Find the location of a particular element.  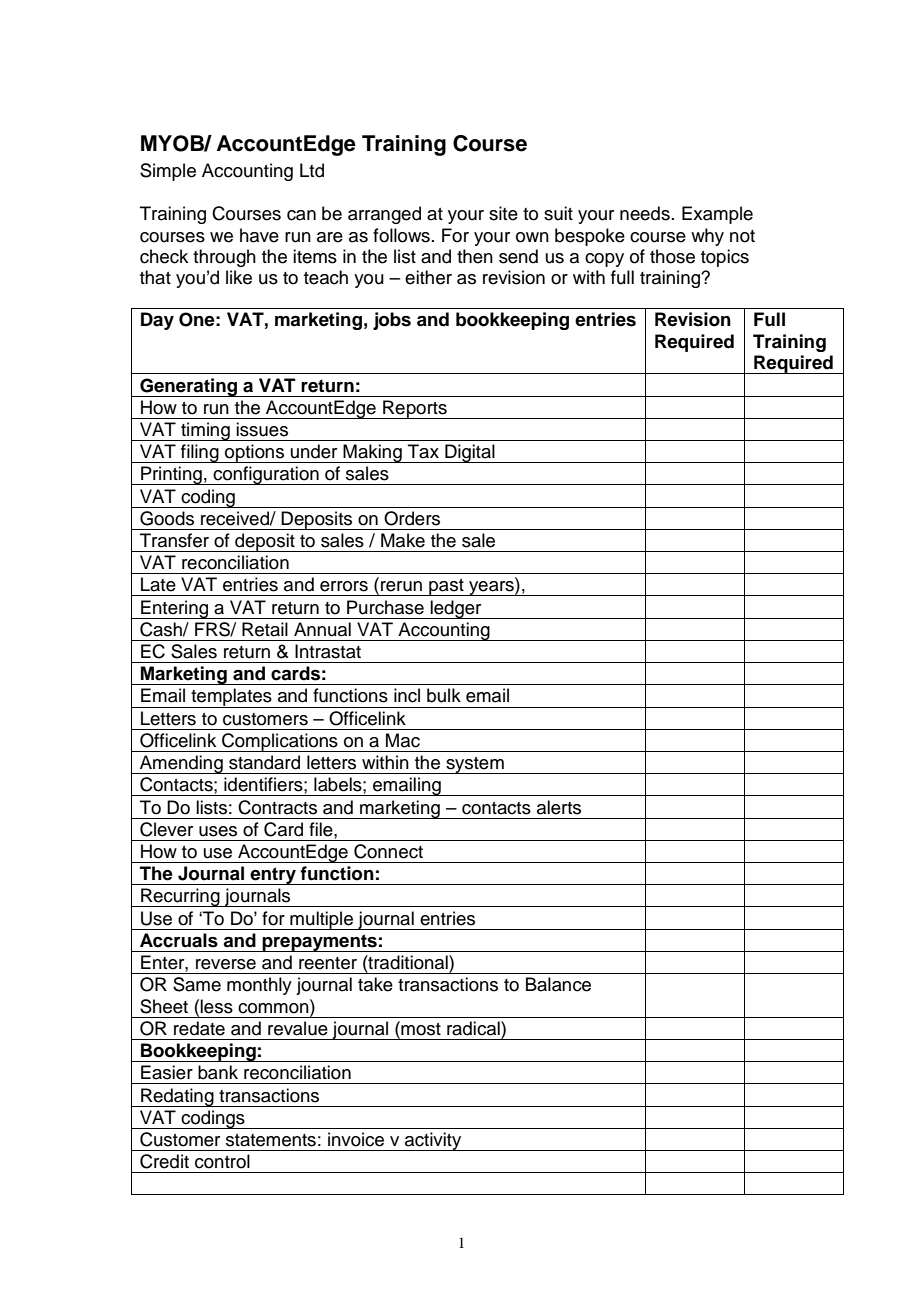

configuration is located at coordinates (266, 475).
